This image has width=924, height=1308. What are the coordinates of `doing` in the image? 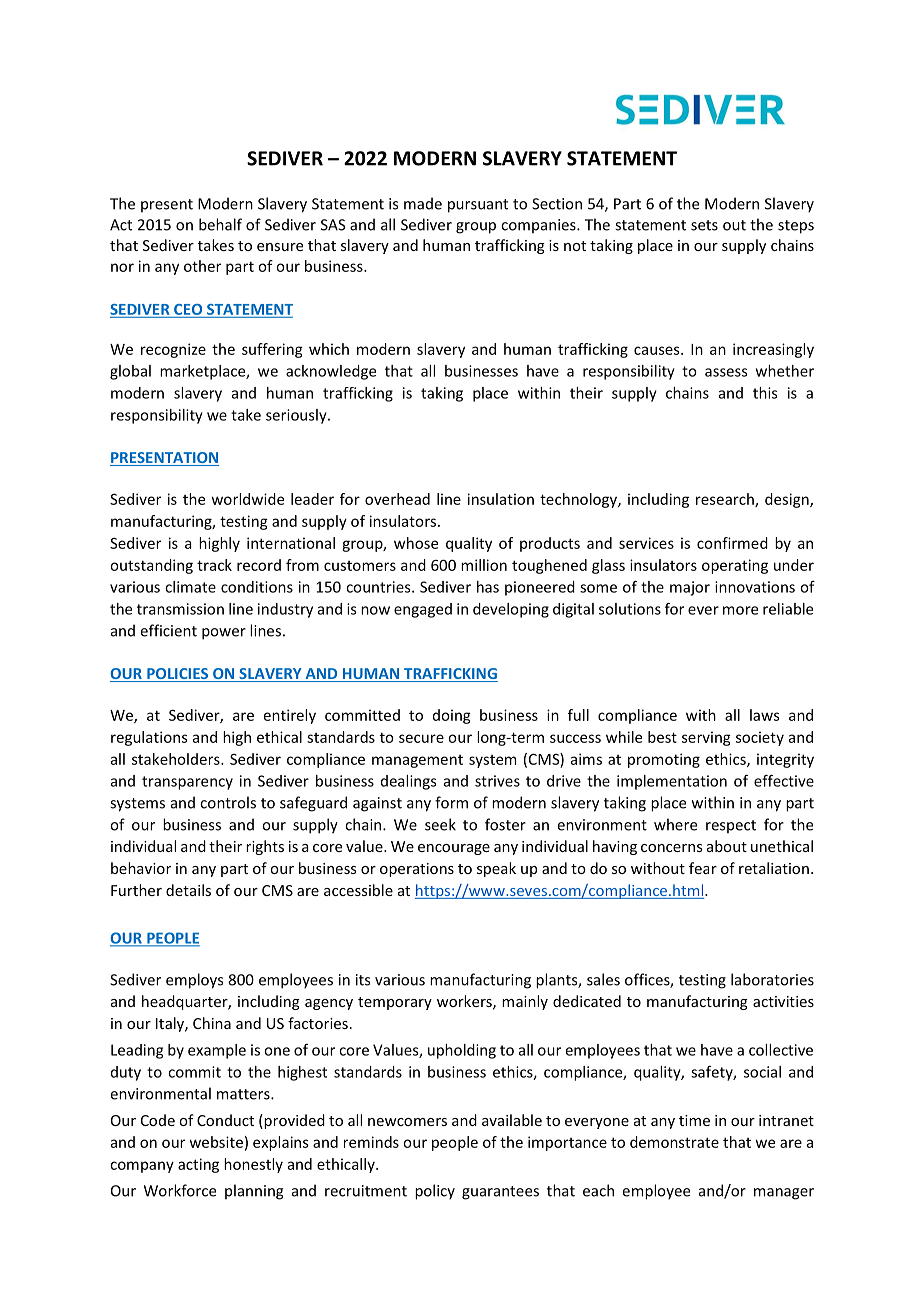 It's located at (452, 716).
